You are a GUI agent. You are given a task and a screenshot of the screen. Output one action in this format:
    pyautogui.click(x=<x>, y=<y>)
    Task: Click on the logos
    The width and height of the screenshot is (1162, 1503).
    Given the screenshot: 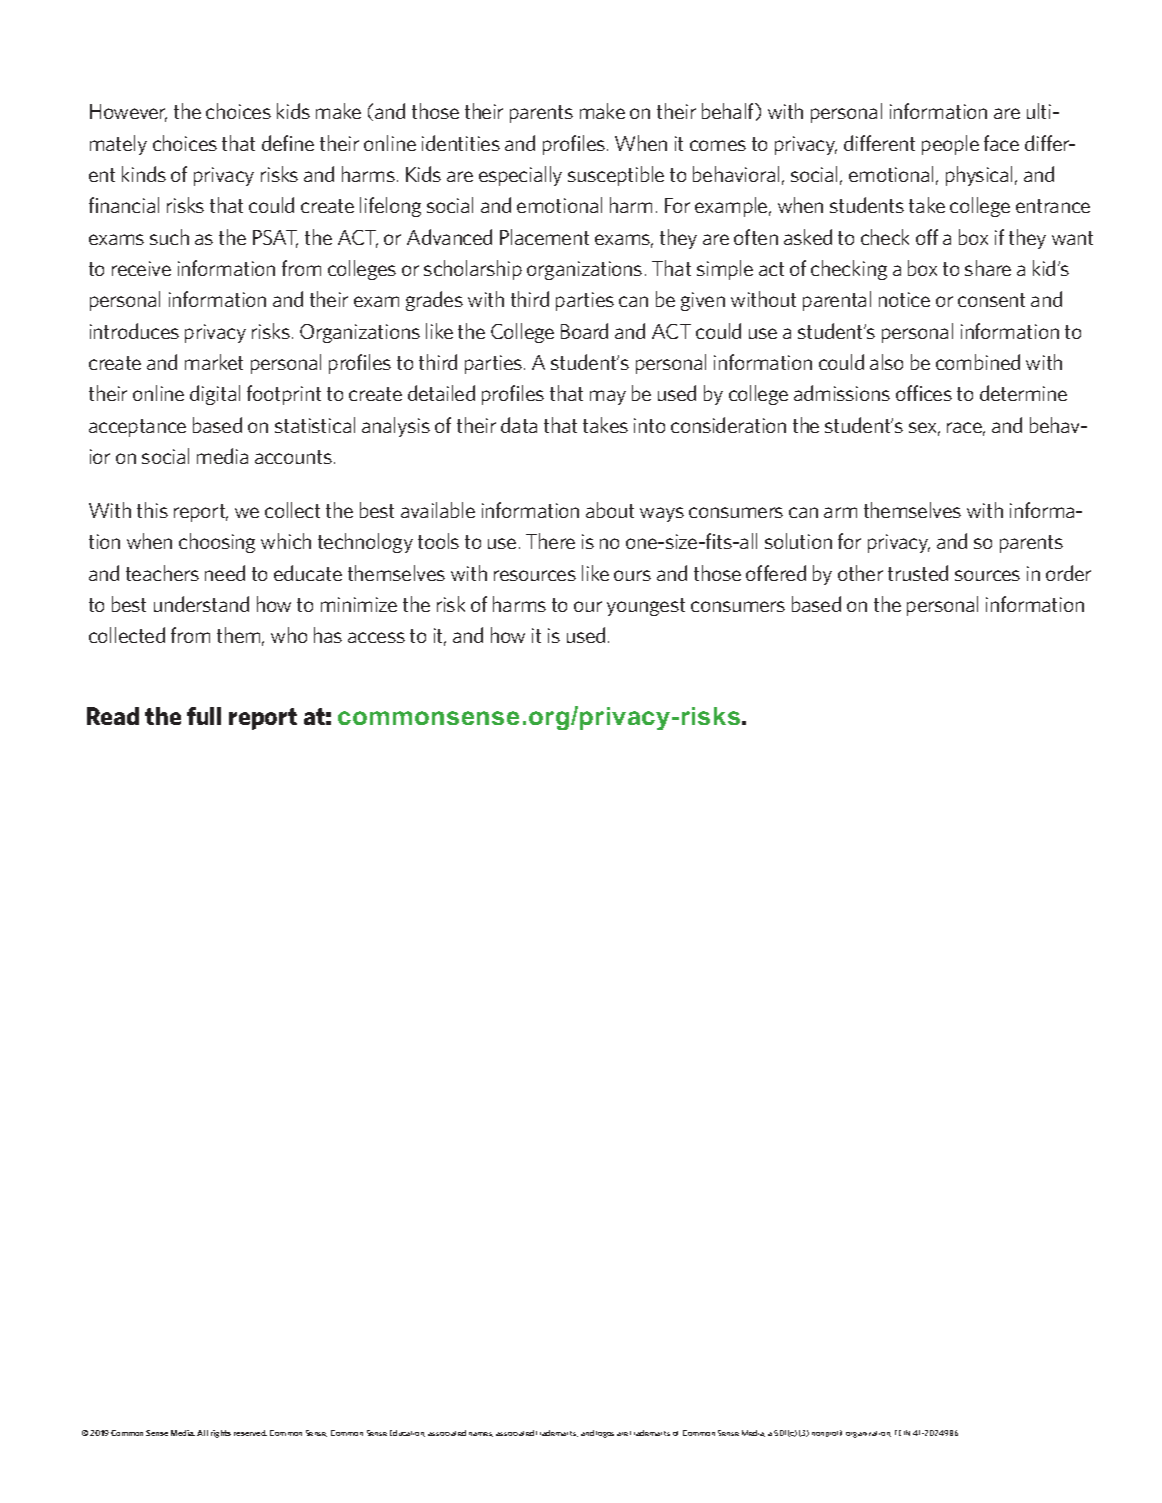 What is the action you would take?
    pyautogui.click(x=605, y=1434)
